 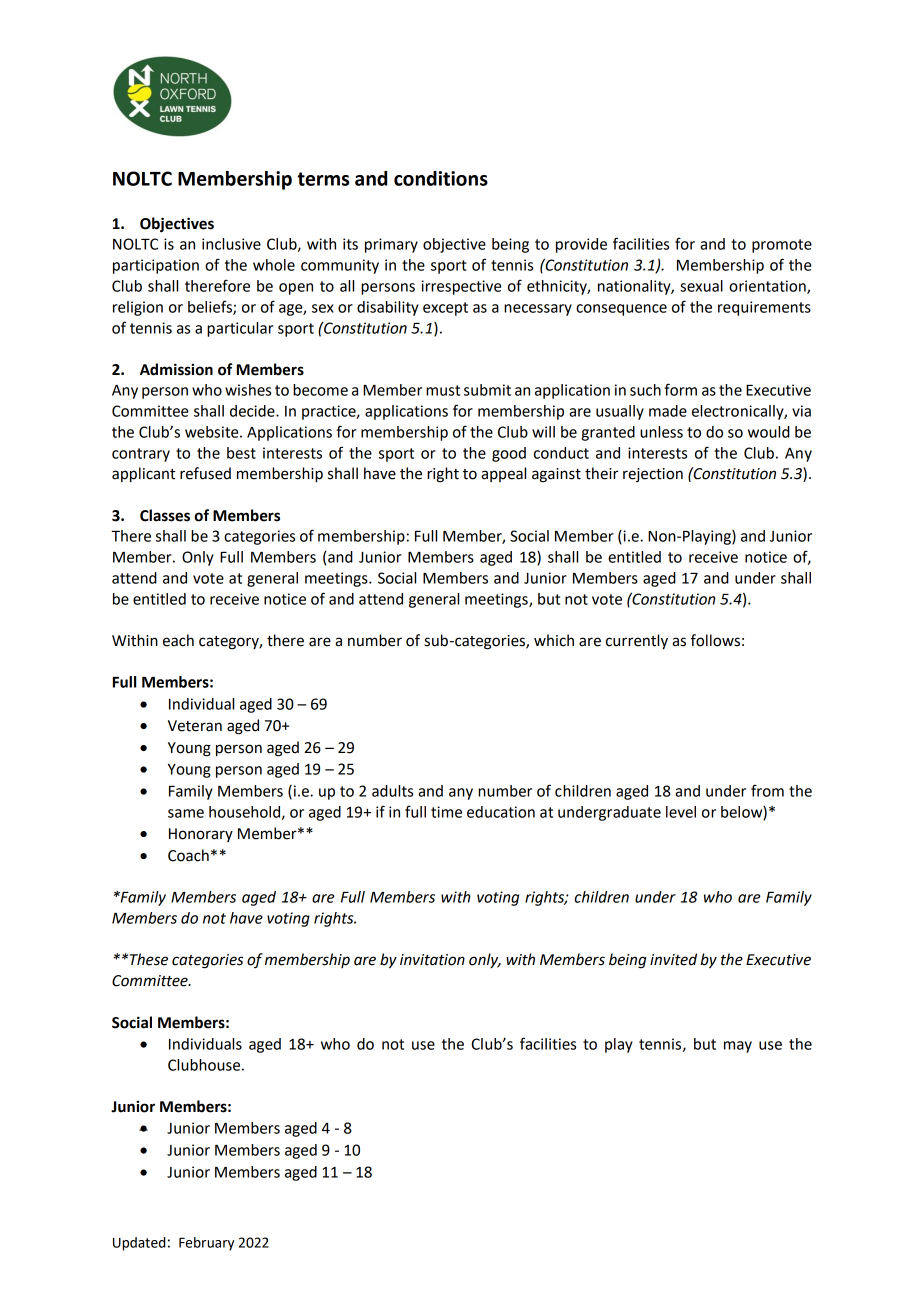 What do you see at coordinates (715, 640) in the screenshot?
I see `follows` at bounding box center [715, 640].
